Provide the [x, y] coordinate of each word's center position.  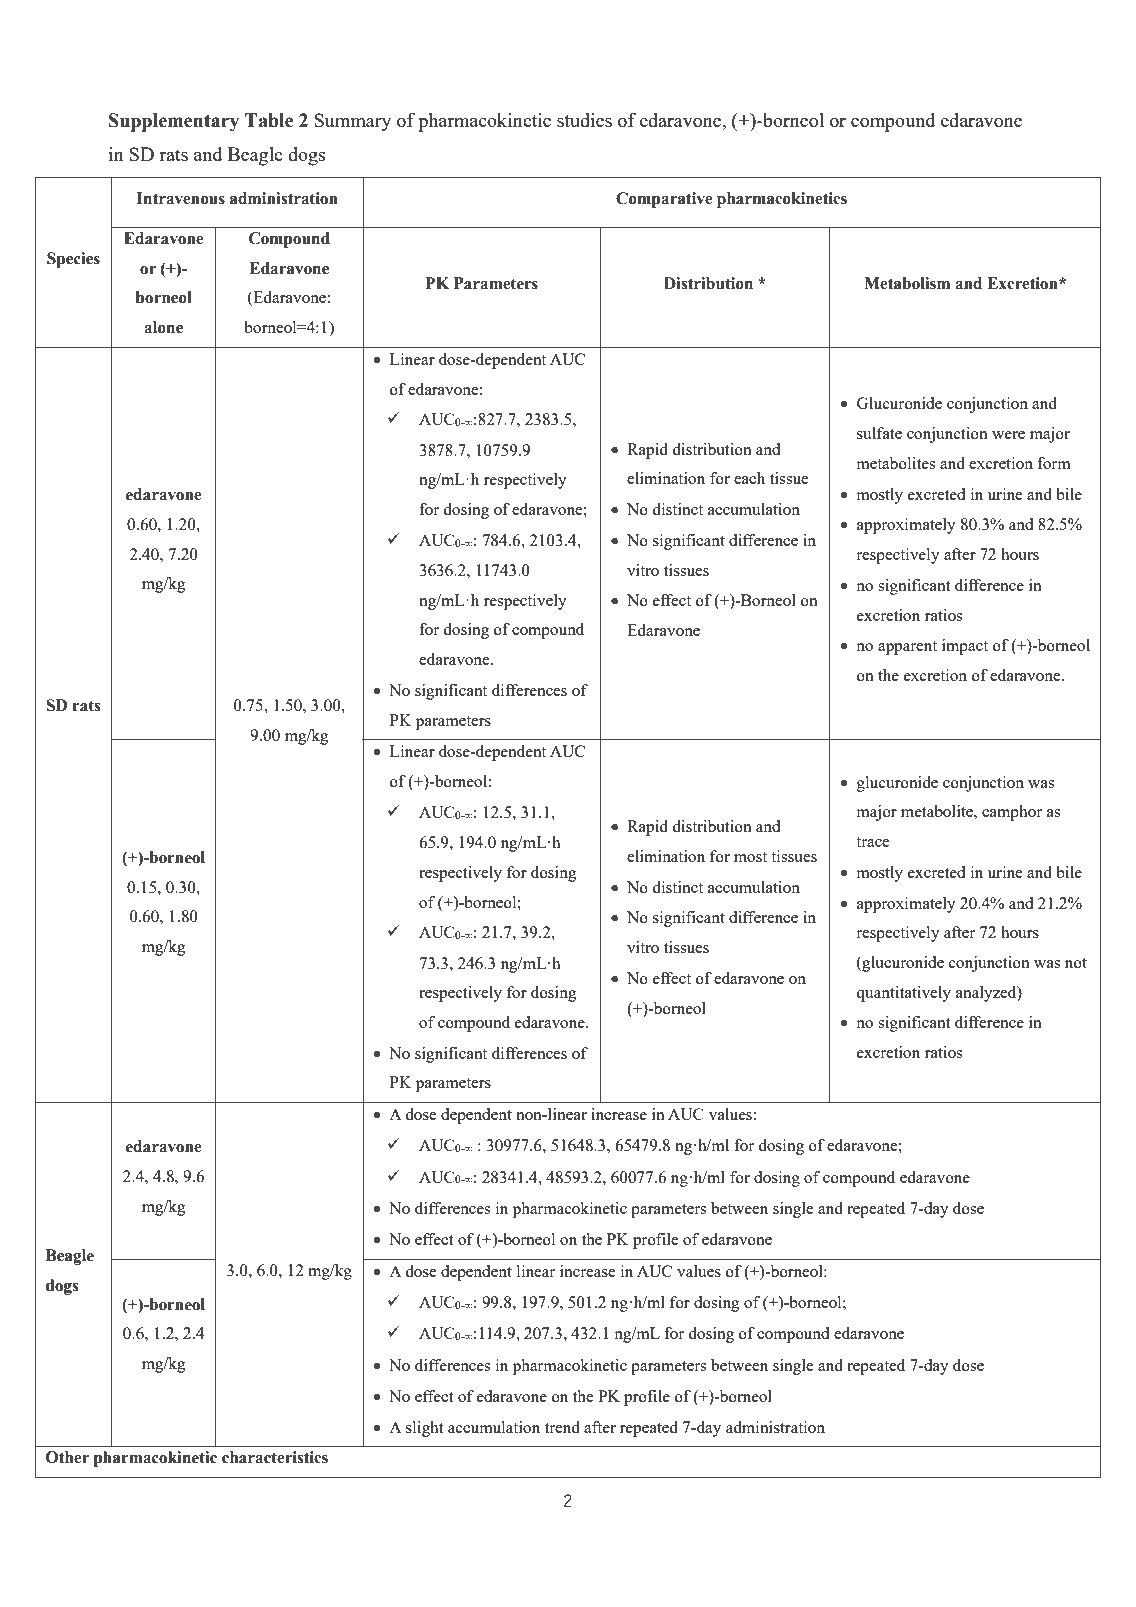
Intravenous [181, 198]
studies [584, 120]
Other [67, 1457]
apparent [907, 648]
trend [562, 1427]
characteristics [275, 1457]
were [1008, 435]
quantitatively [903, 994]
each [749, 478]
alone [163, 327]
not [1076, 963]
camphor [1012, 813]
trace [873, 842]
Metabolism [907, 283]
